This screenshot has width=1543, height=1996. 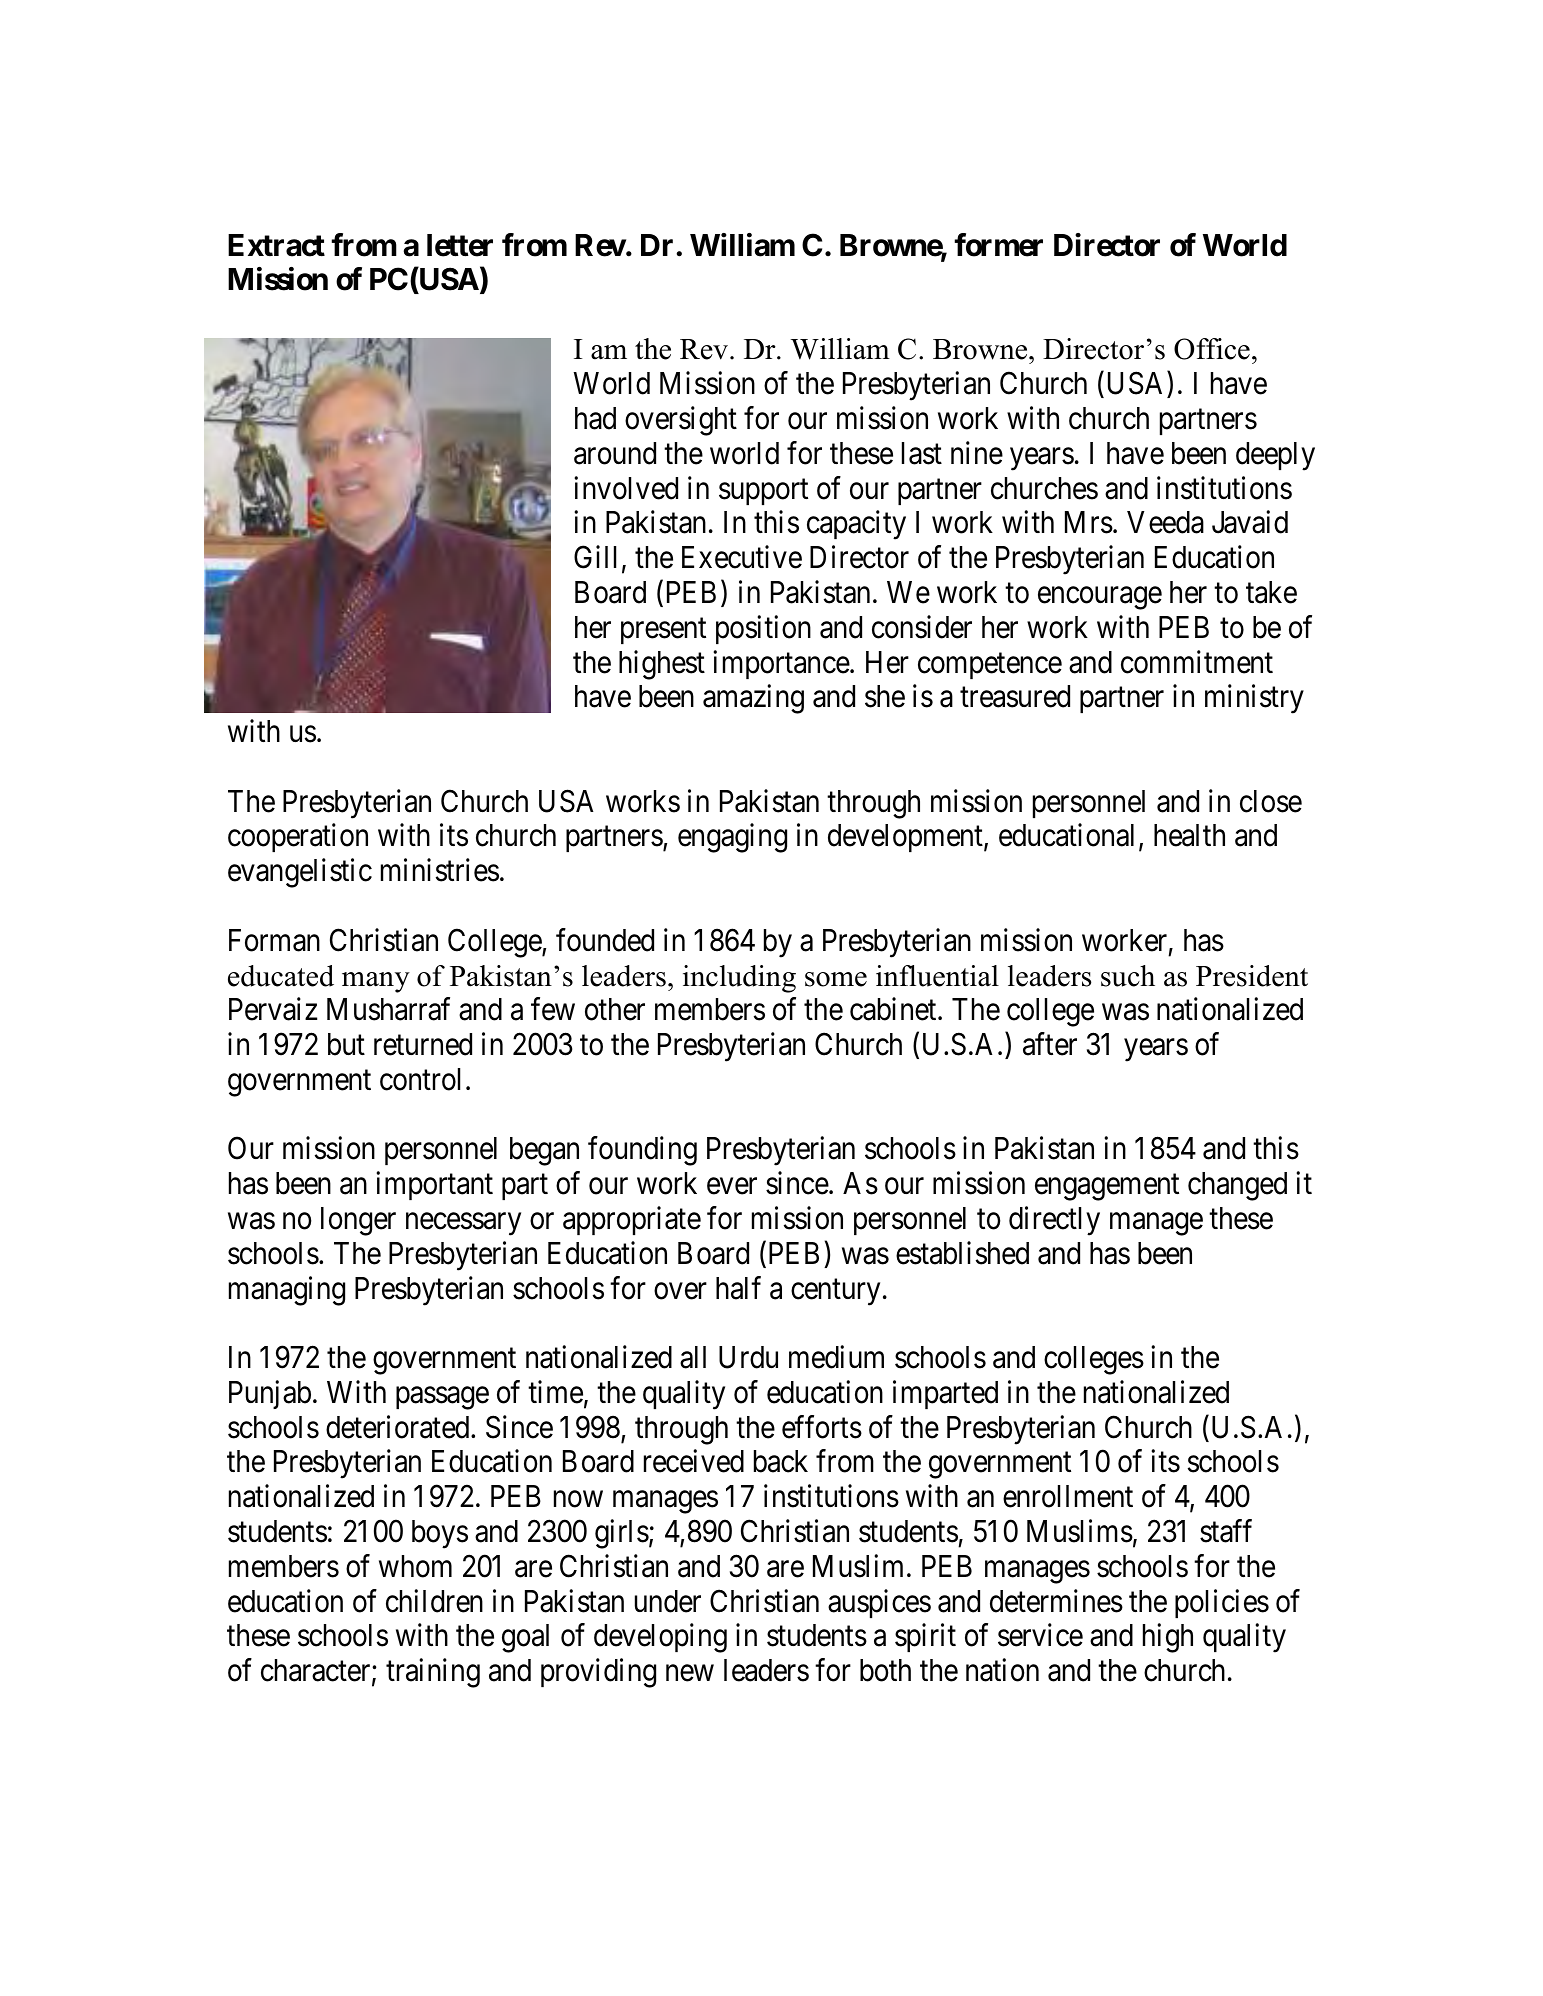 I want to click on Office, so click(x=1212, y=349).
